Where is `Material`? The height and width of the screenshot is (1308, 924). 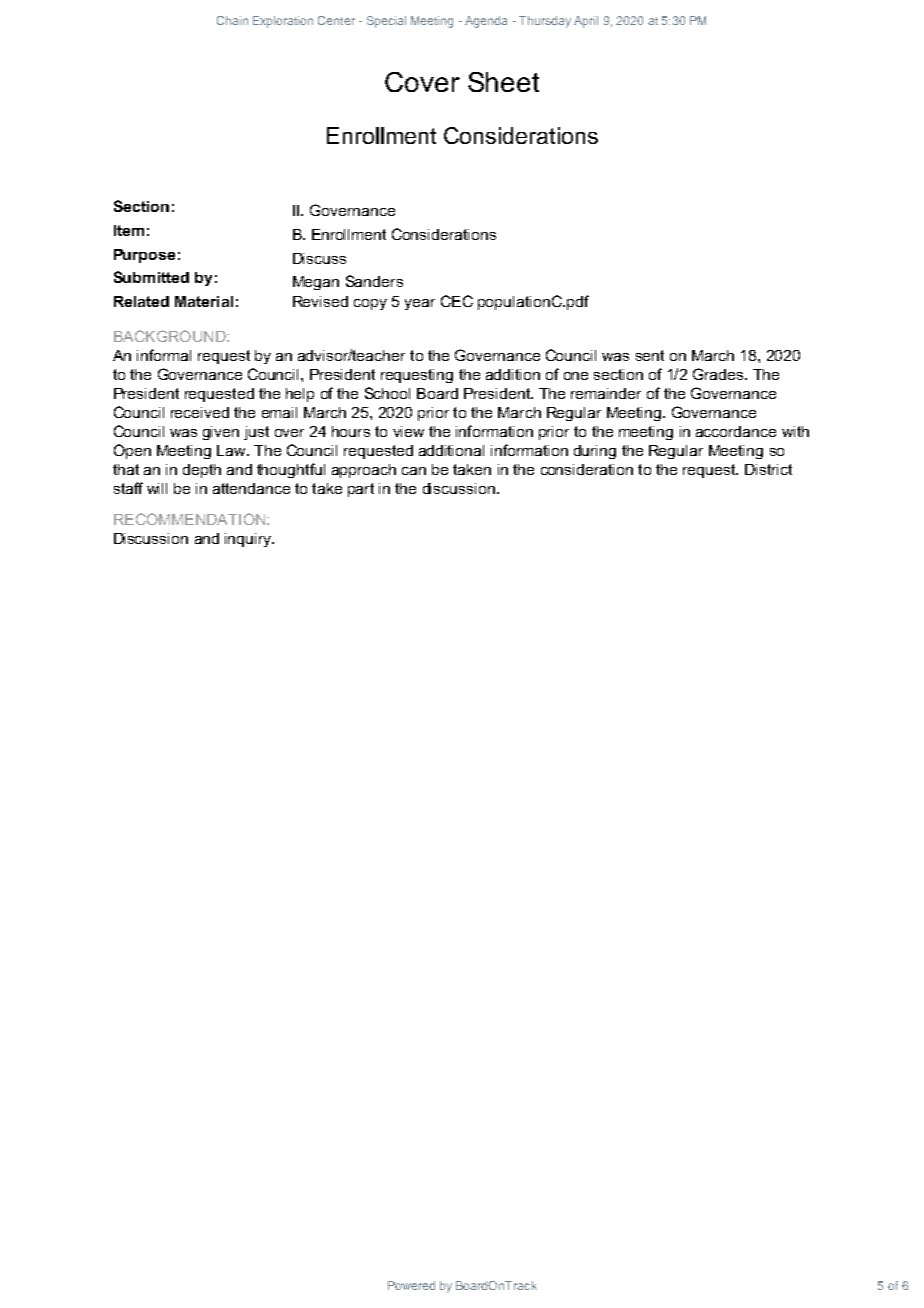 Material is located at coordinates (204, 301).
